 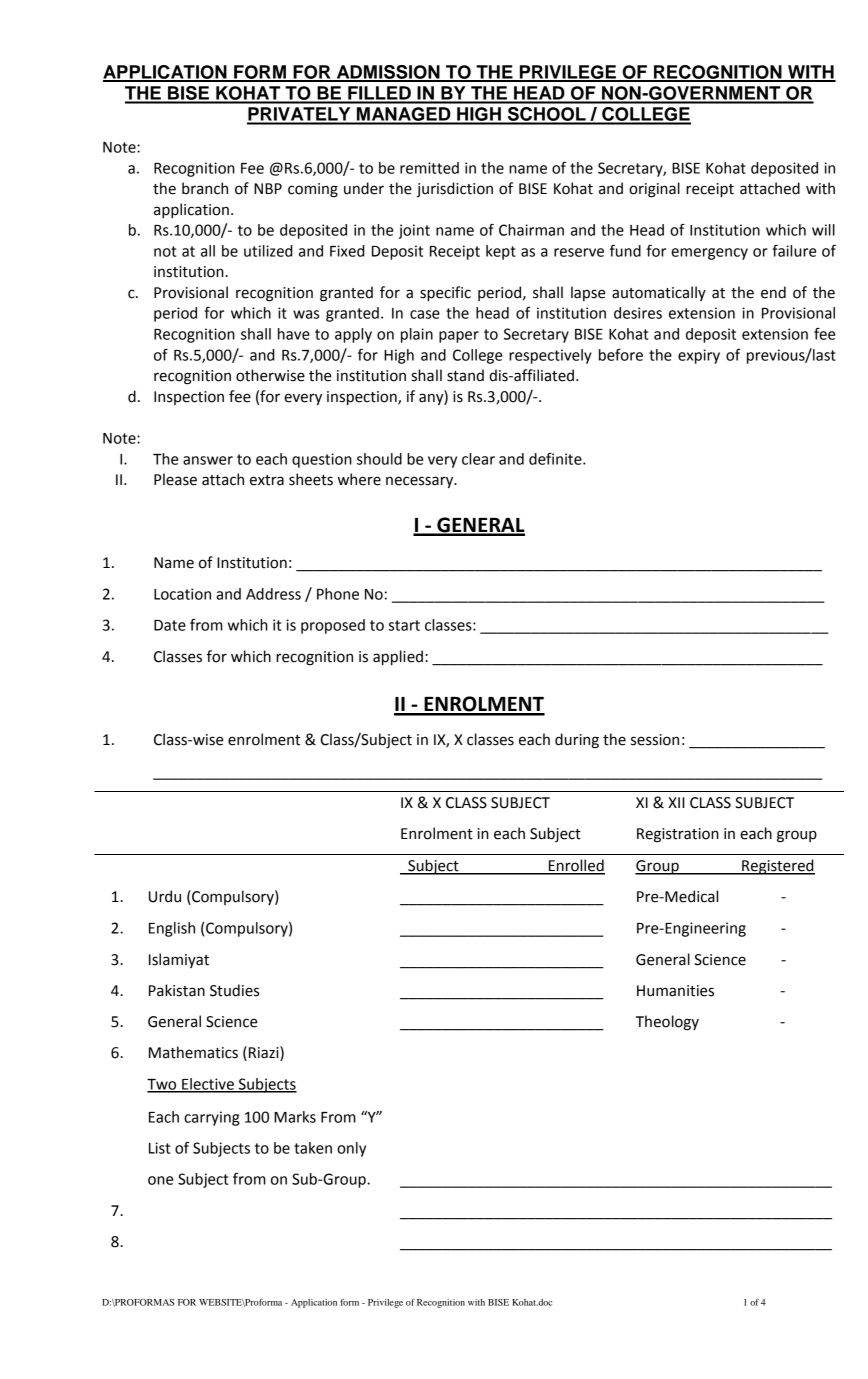 What do you see at coordinates (654, 190) in the screenshot?
I see `original` at bounding box center [654, 190].
